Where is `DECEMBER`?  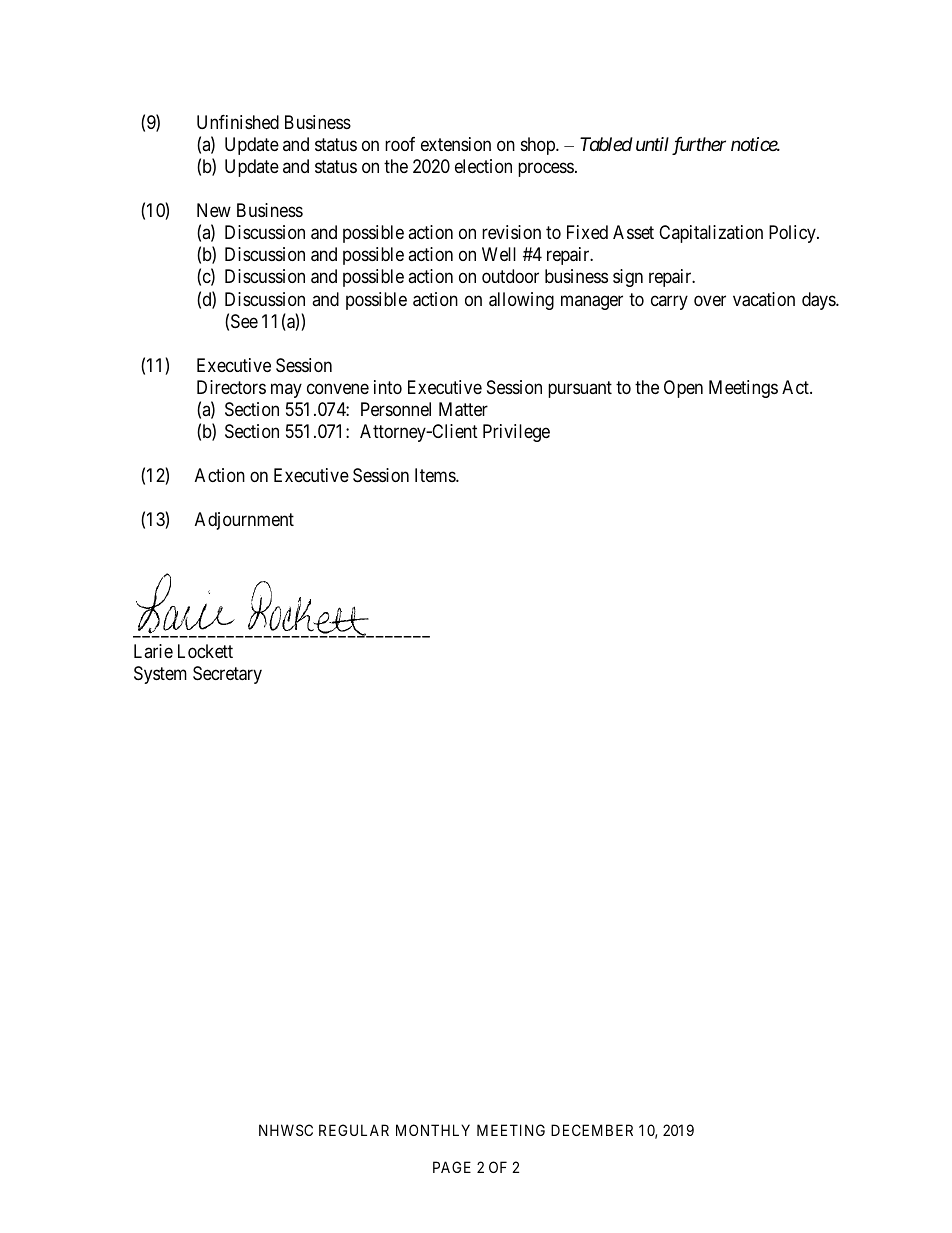 DECEMBER is located at coordinates (592, 1130).
